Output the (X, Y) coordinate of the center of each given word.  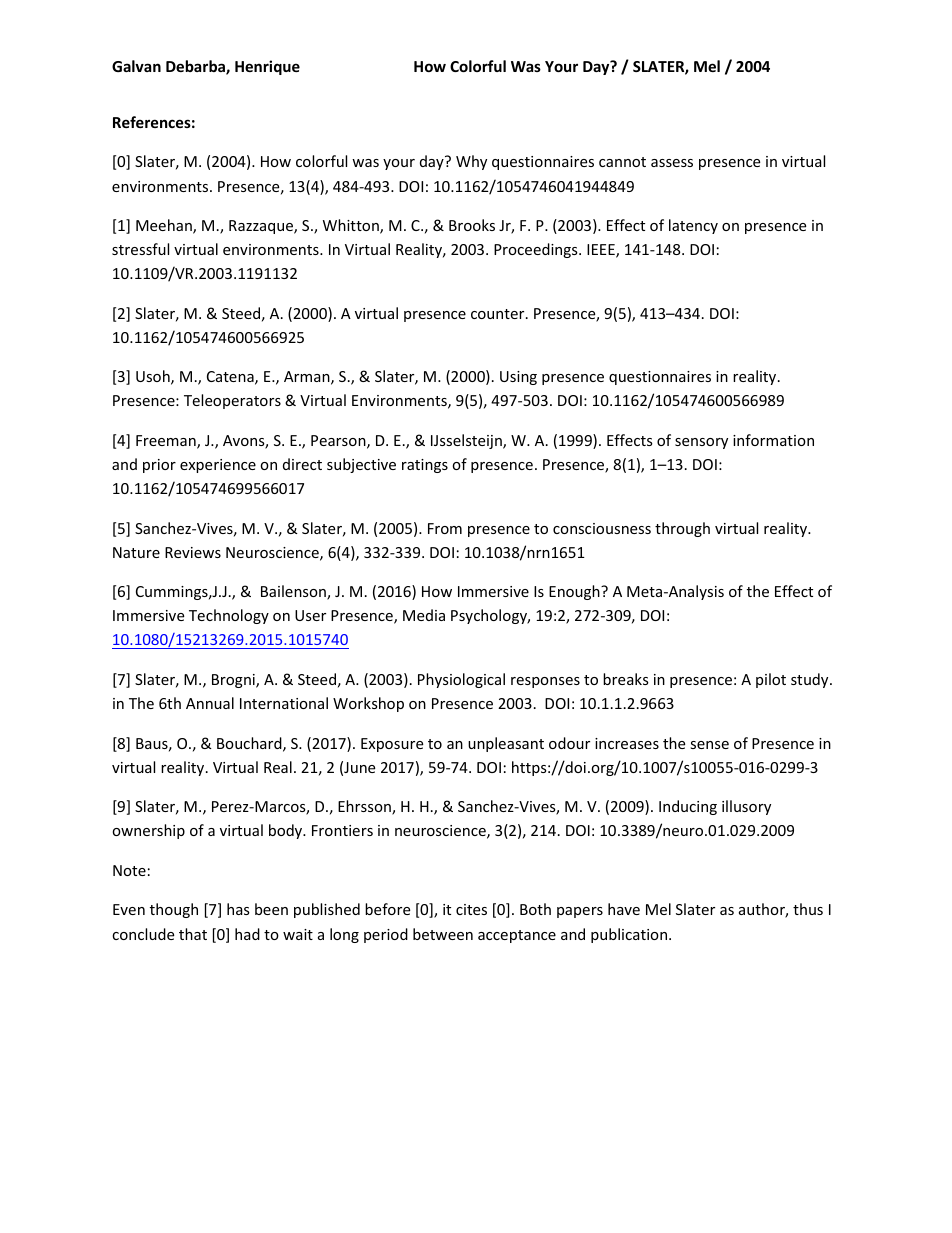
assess (672, 163)
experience (218, 466)
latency (693, 226)
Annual (210, 703)
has (238, 909)
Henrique (267, 67)
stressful (140, 249)
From (445, 528)
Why (471, 162)
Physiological (461, 680)
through (682, 529)
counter (499, 314)
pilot (771, 680)
